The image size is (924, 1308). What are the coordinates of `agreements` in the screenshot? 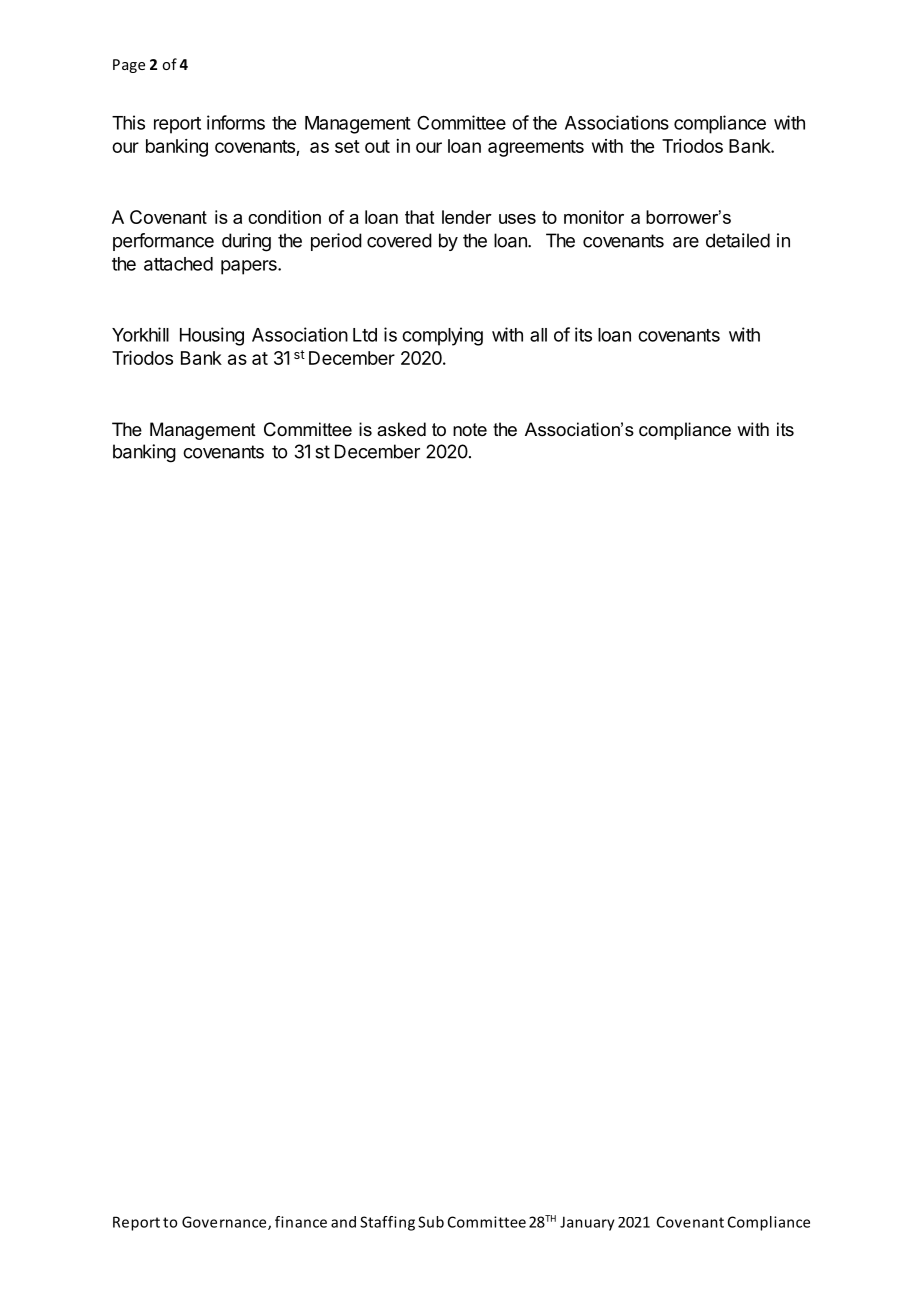 It's located at (536, 148).
